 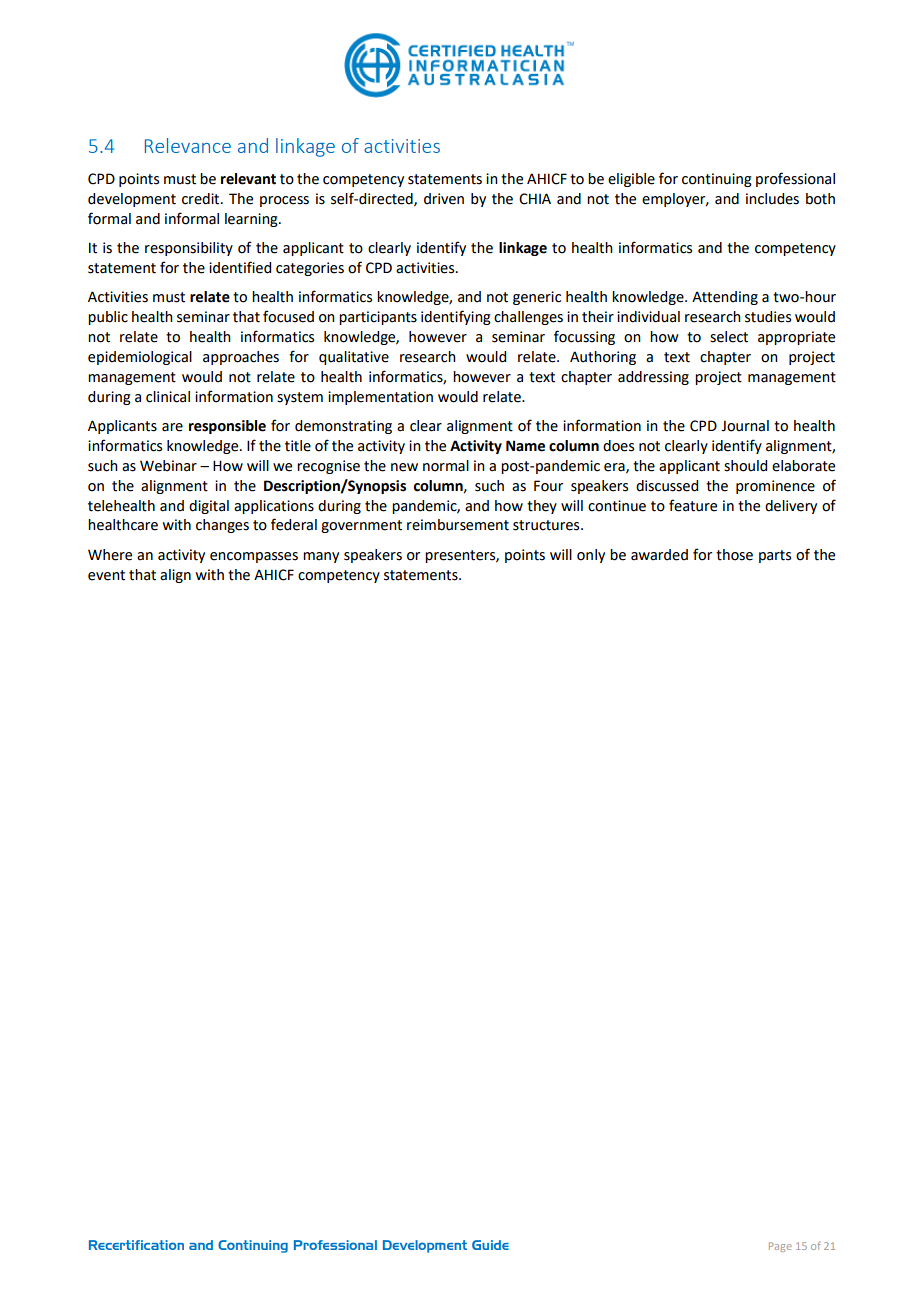 What do you see at coordinates (106, 575) in the document?
I see `event` at bounding box center [106, 575].
